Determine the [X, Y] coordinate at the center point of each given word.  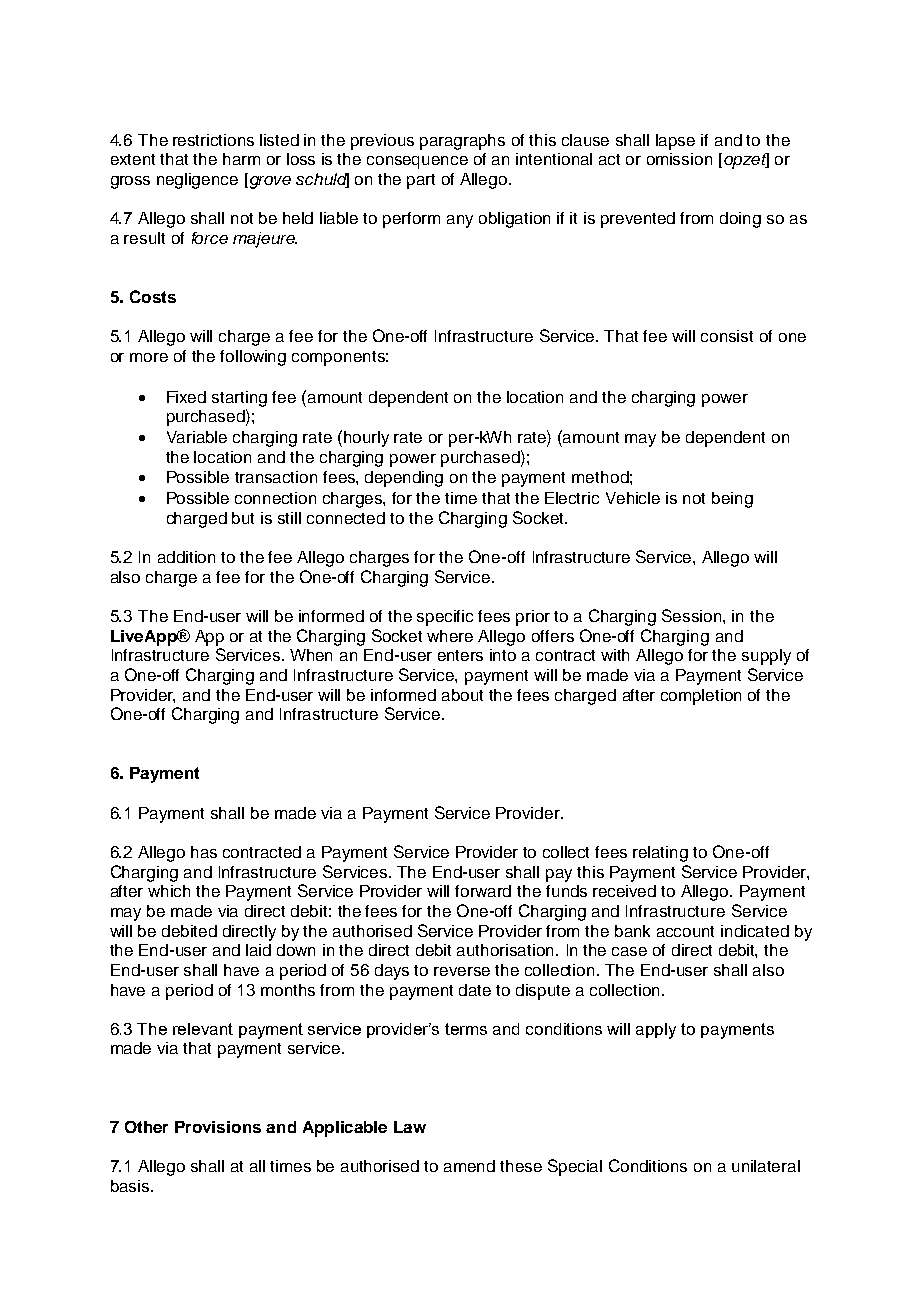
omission [679, 159]
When [311, 655]
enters [460, 655]
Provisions [218, 1127]
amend [469, 1166]
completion [701, 697]
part [421, 181]
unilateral [766, 1166]
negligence [197, 181]
